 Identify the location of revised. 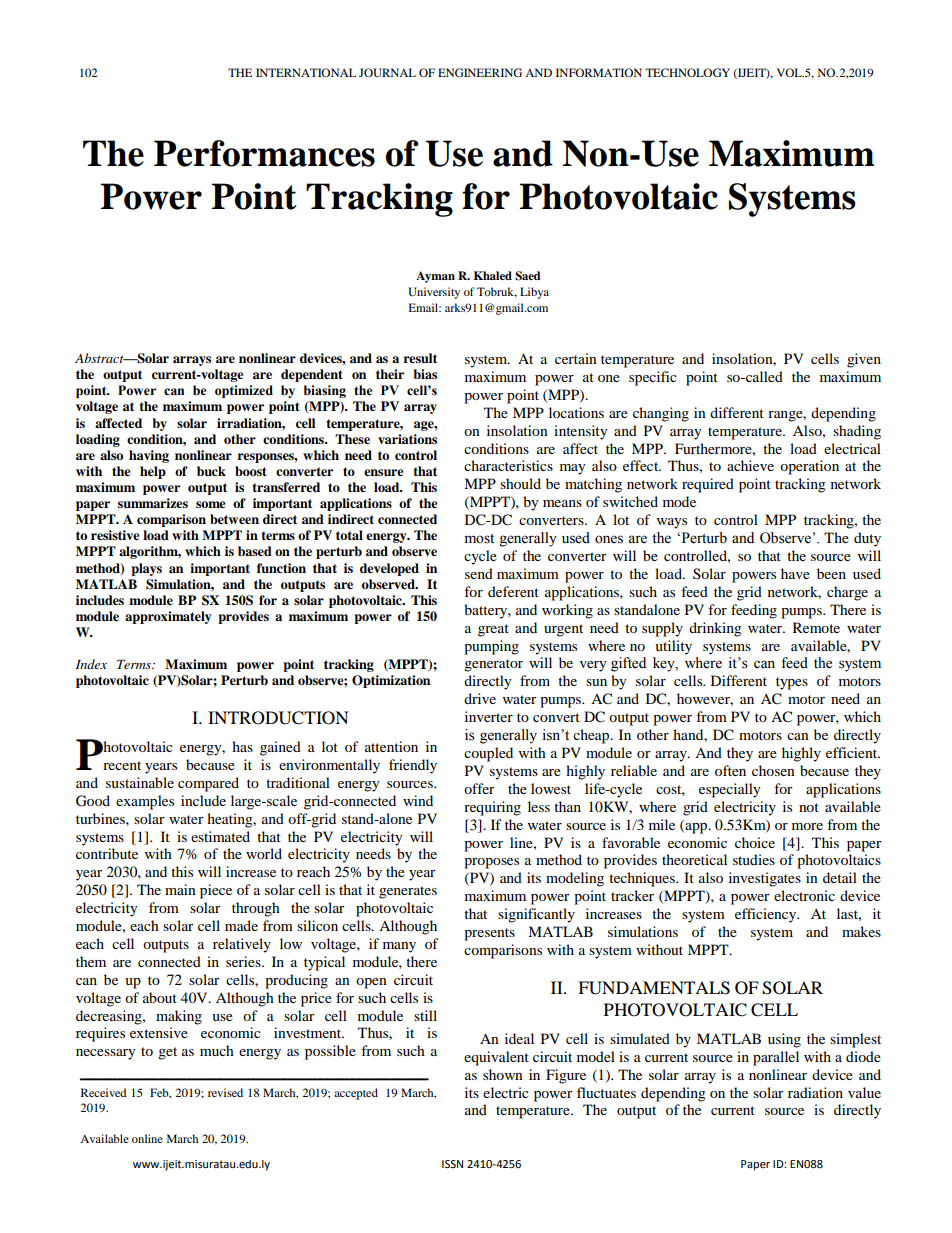
(225, 1092).
